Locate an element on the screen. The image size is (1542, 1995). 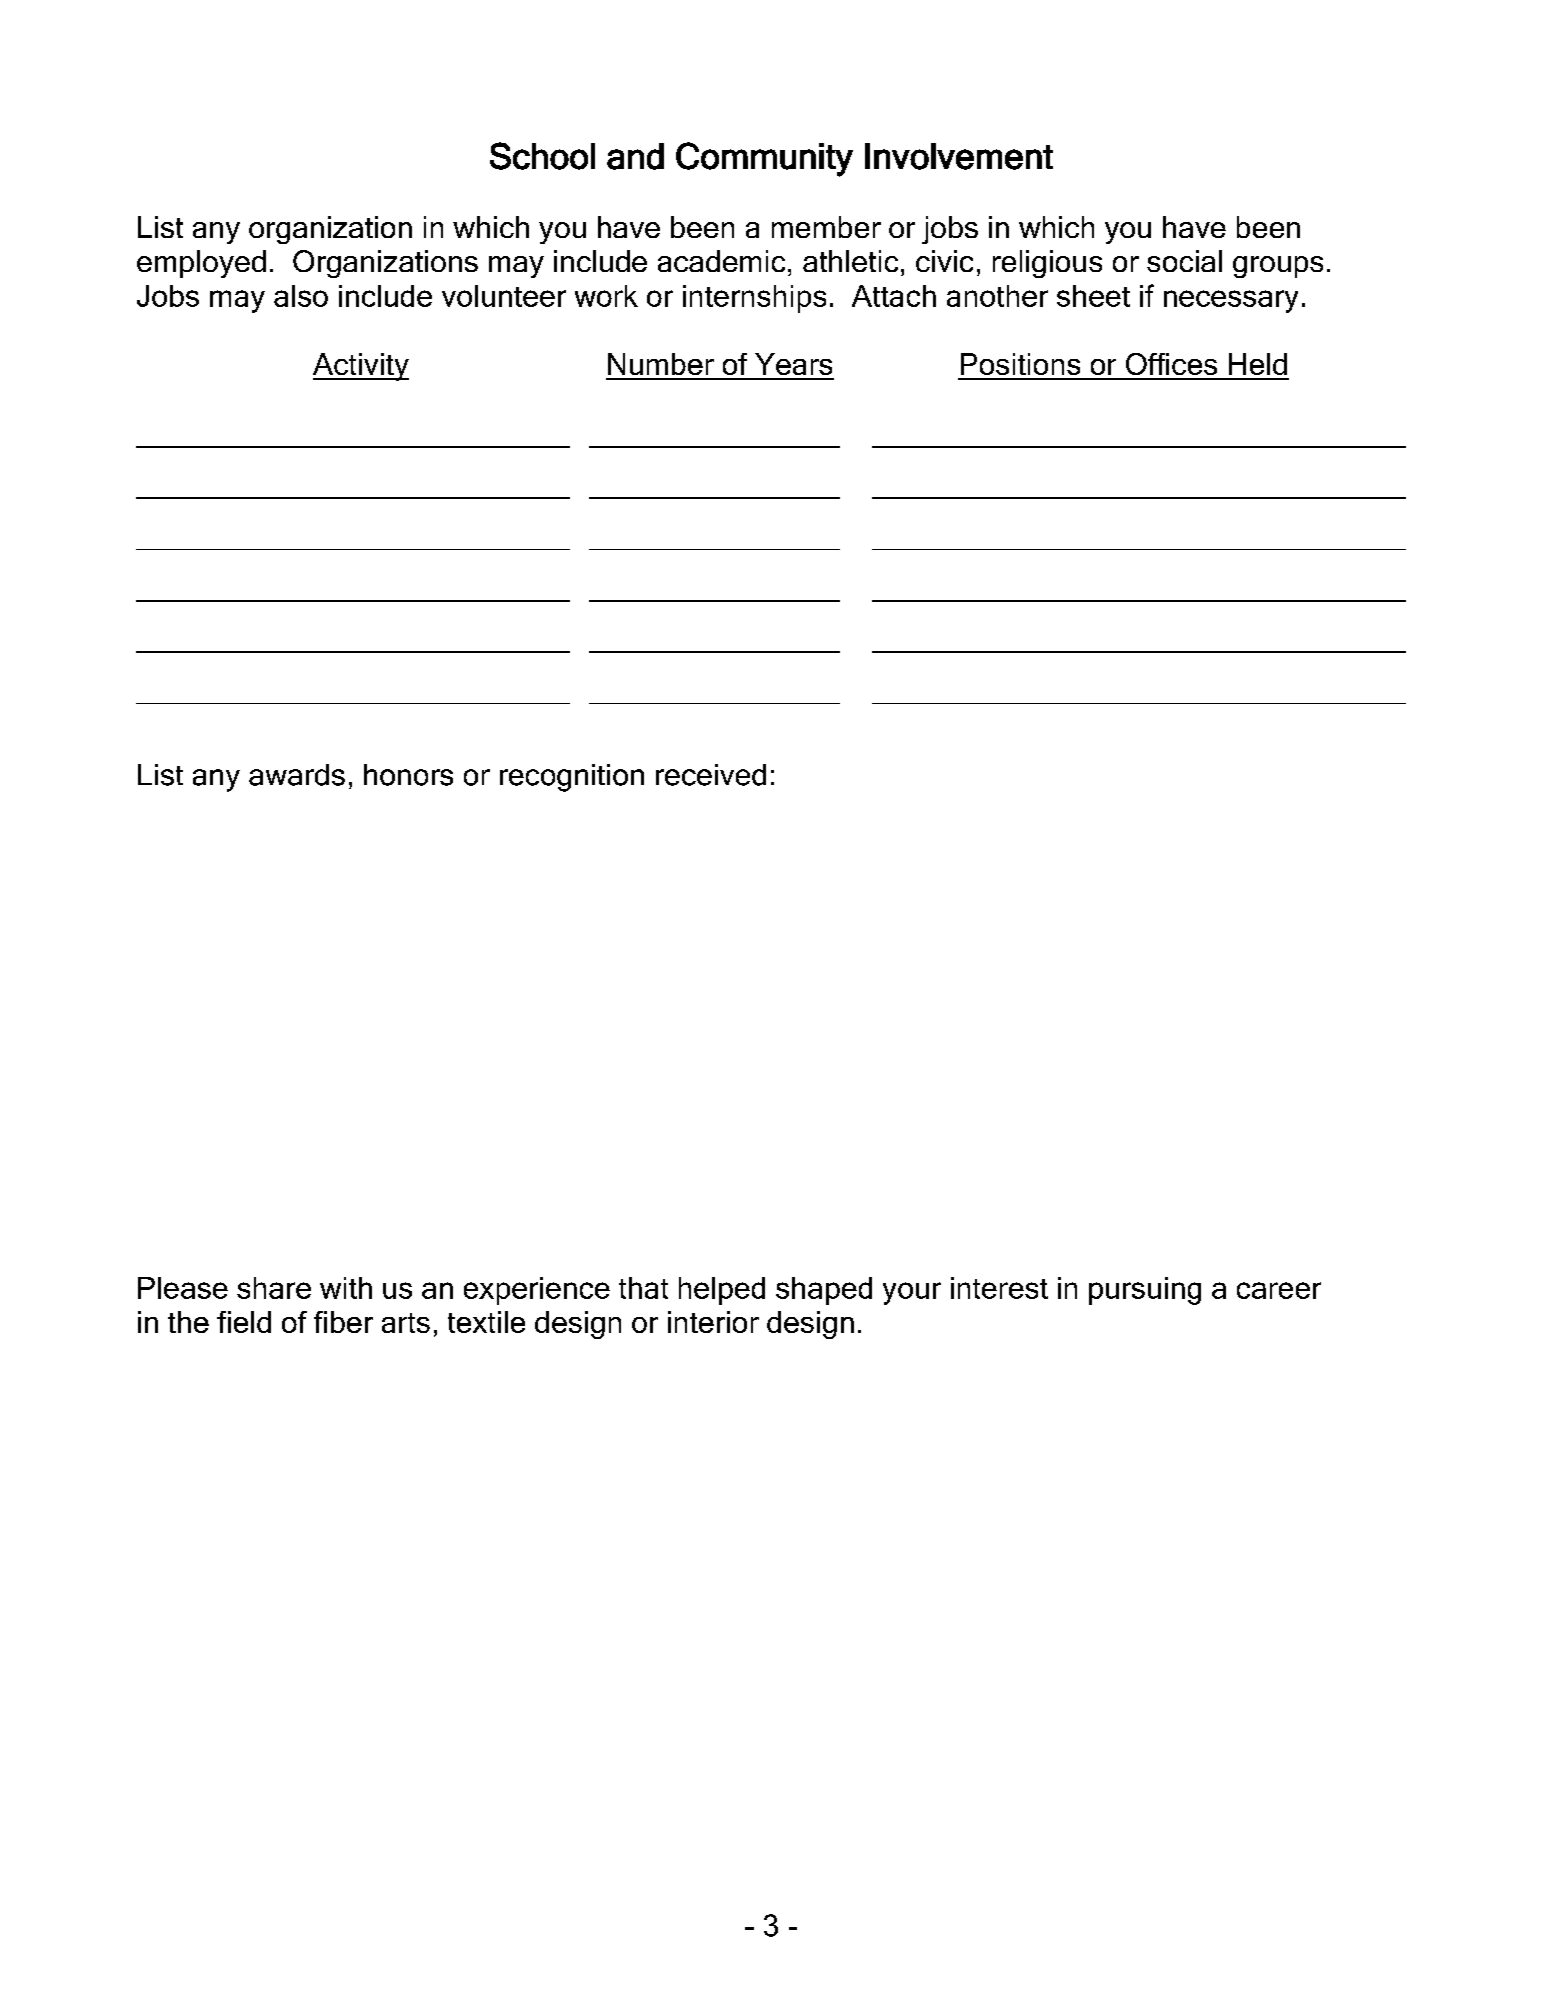
social is located at coordinates (1184, 261).
